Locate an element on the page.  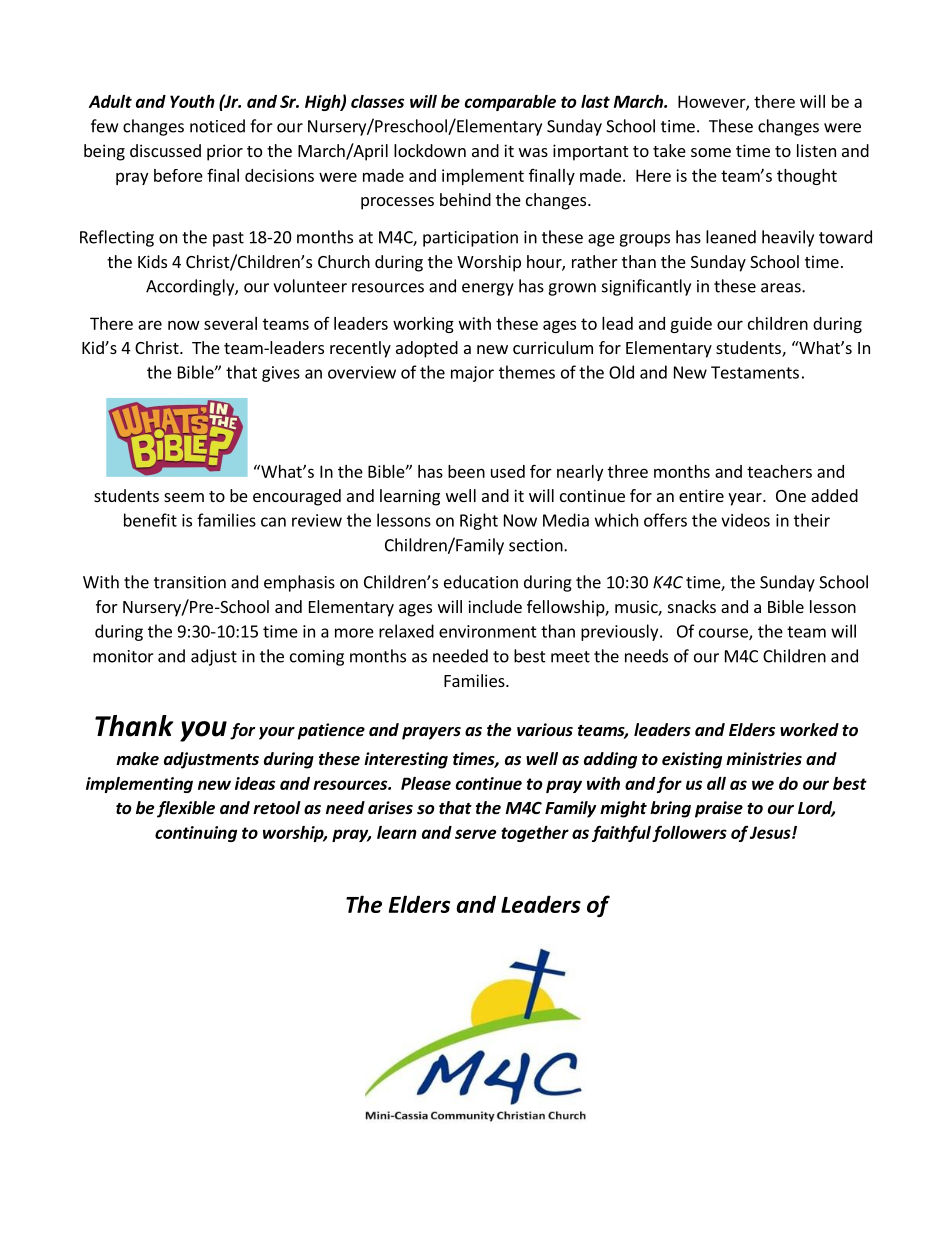
some is located at coordinates (711, 152).
